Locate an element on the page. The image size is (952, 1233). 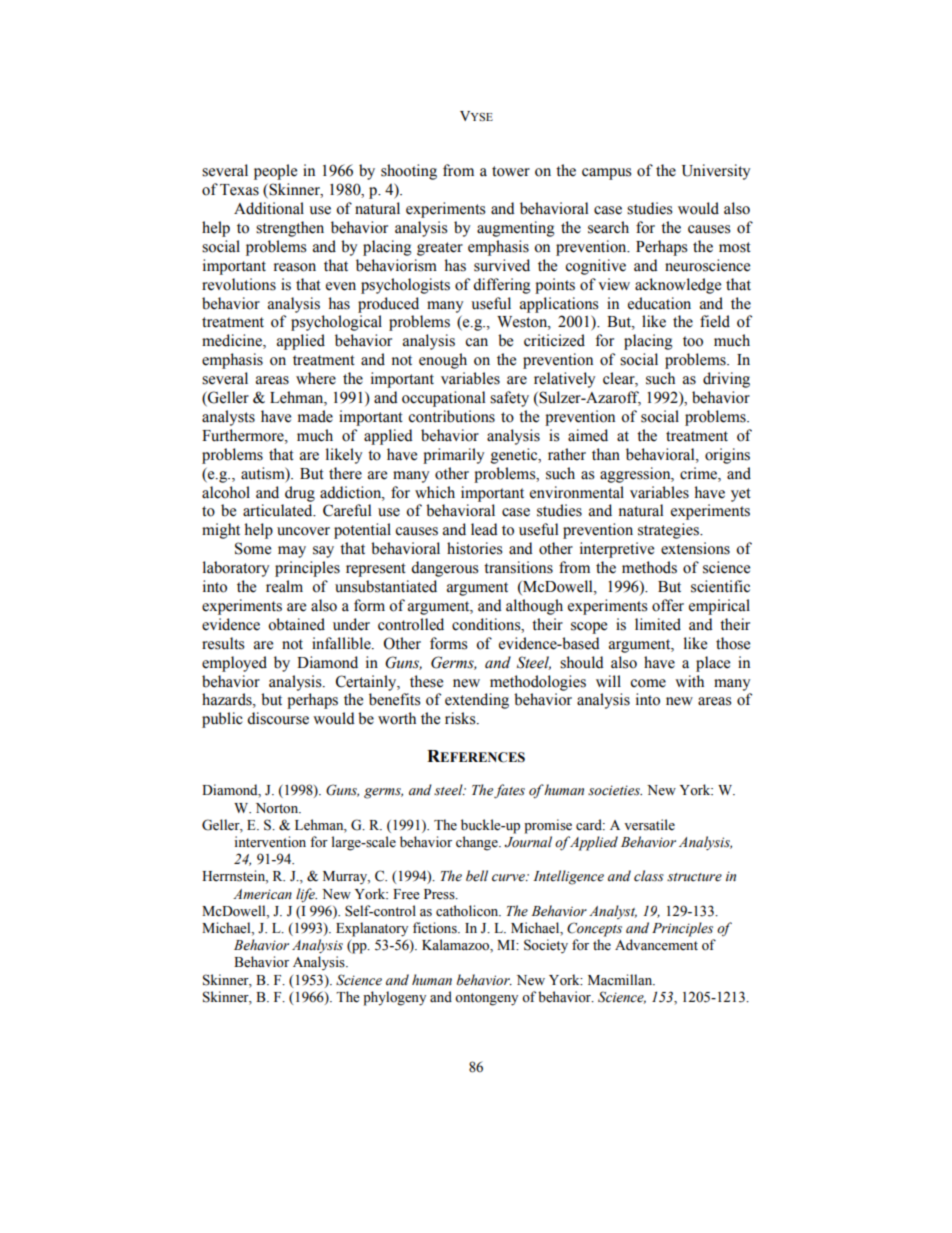
Norton is located at coordinates (278, 808).
